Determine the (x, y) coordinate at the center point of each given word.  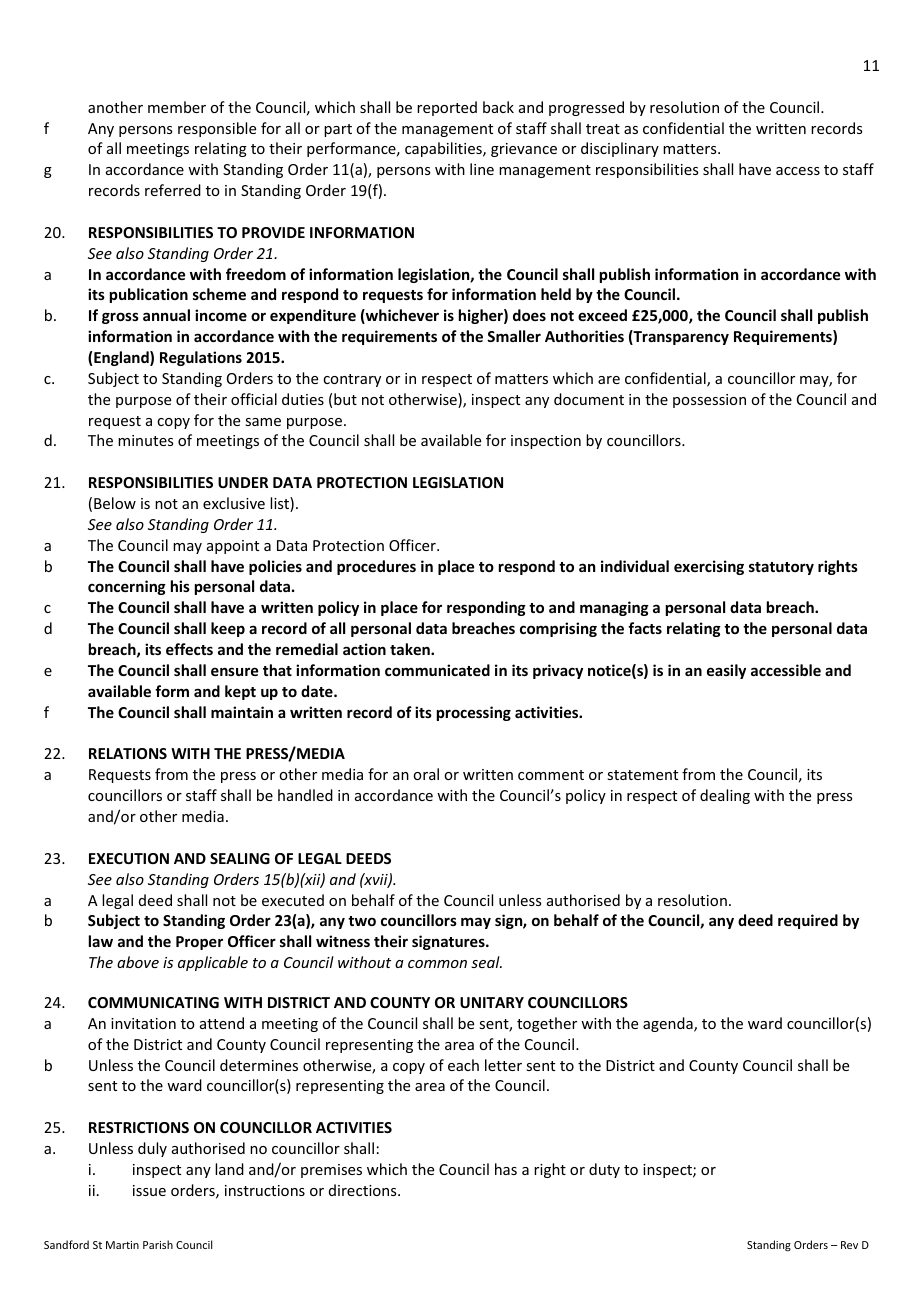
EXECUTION (129, 858)
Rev (849, 1245)
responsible (217, 129)
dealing (725, 796)
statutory (781, 568)
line (482, 169)
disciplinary (620, 149)
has (506, 1169)
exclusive (234, 503)
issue (149, 1190)
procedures (376, 567)
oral (426, 774)
